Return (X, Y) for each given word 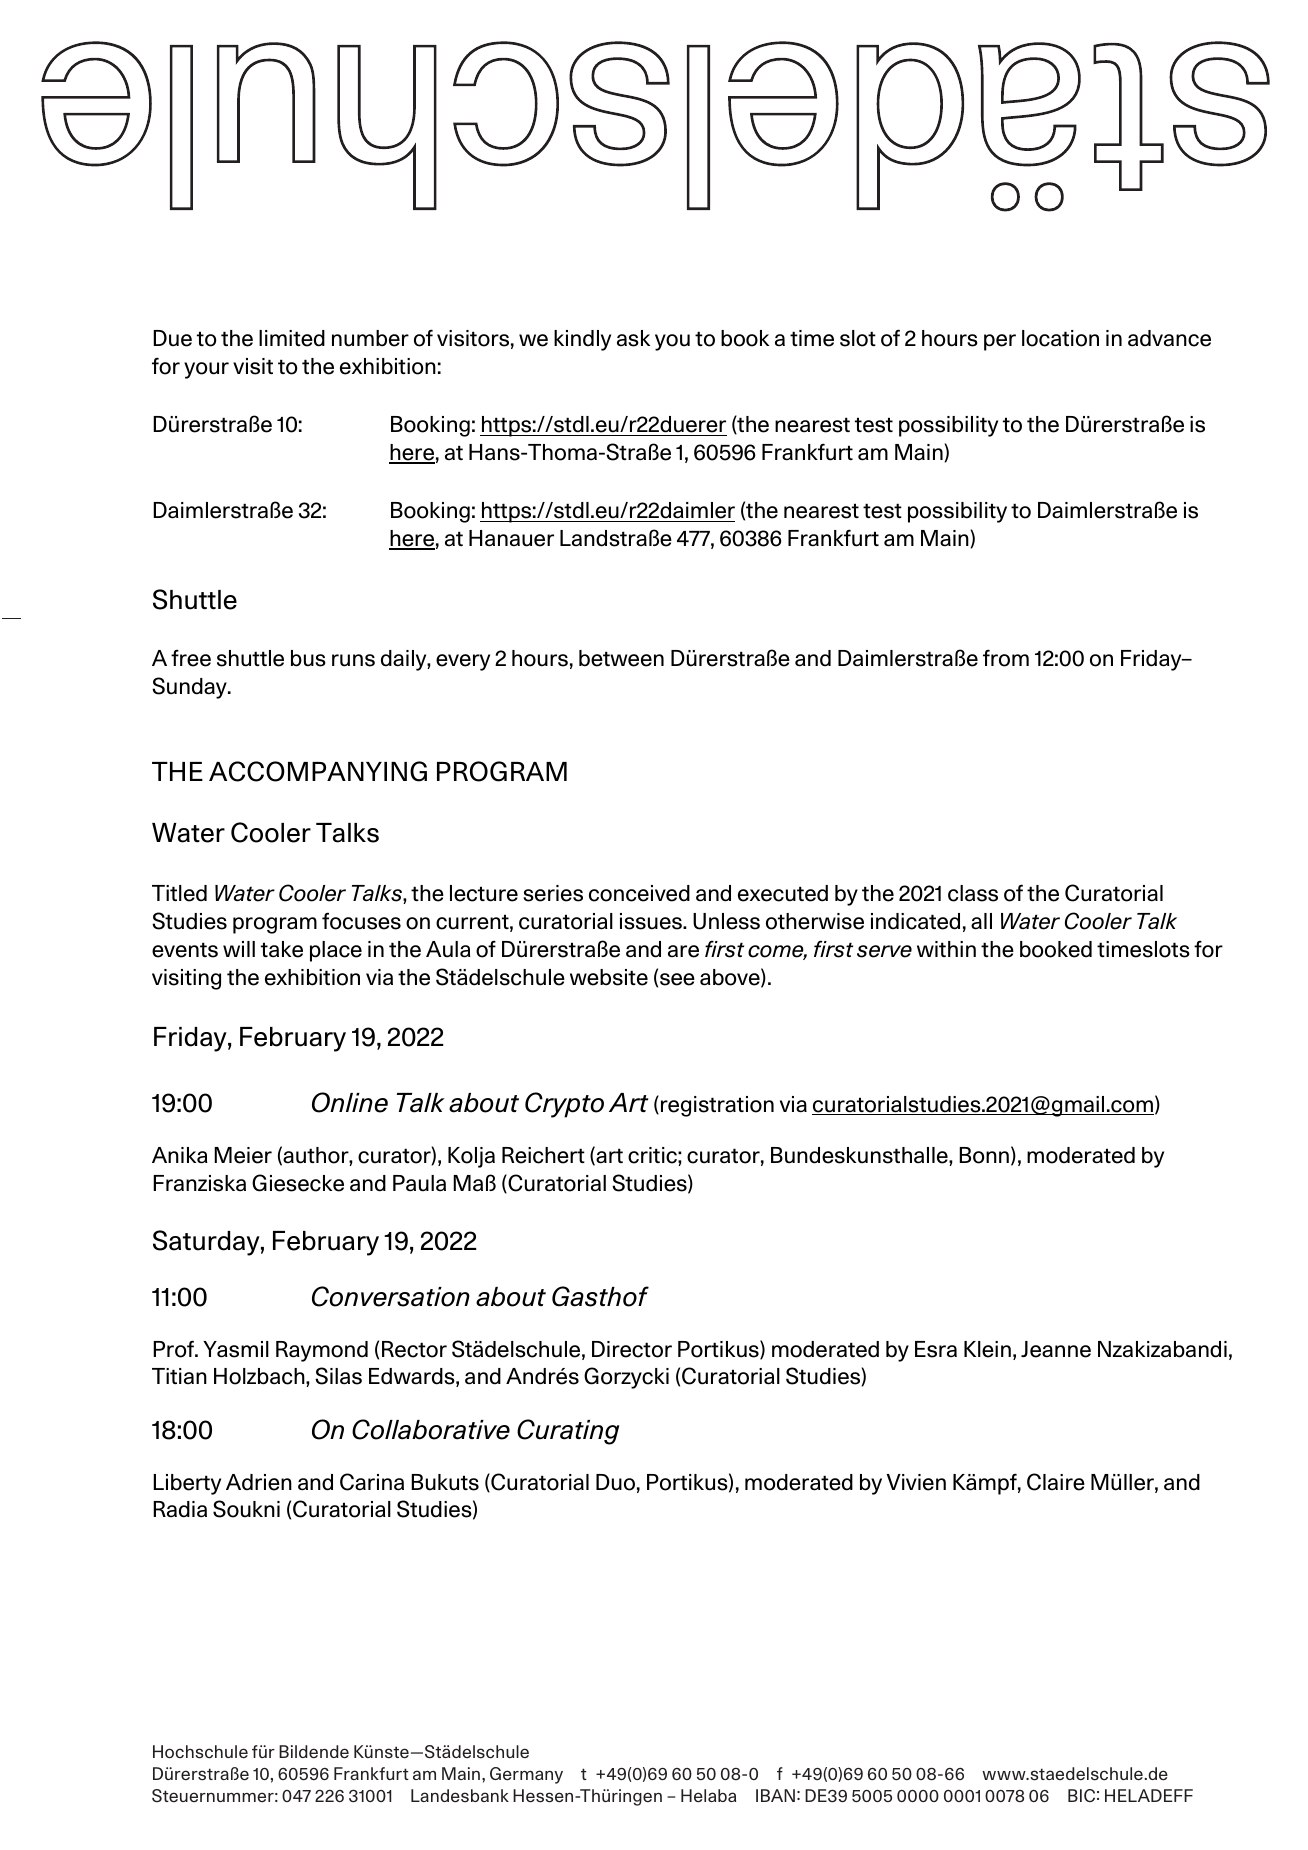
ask (633, 338)
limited (292, 338)
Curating (568, 1432)
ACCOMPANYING (318, 771)
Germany (526, 1775)
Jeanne (1056, 1349)
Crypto (564, 1105)
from (1006, 658)
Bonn (984, 1155)
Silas (338, 1376)
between (621, 658)
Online (350, 1102)
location (1060, 338)
